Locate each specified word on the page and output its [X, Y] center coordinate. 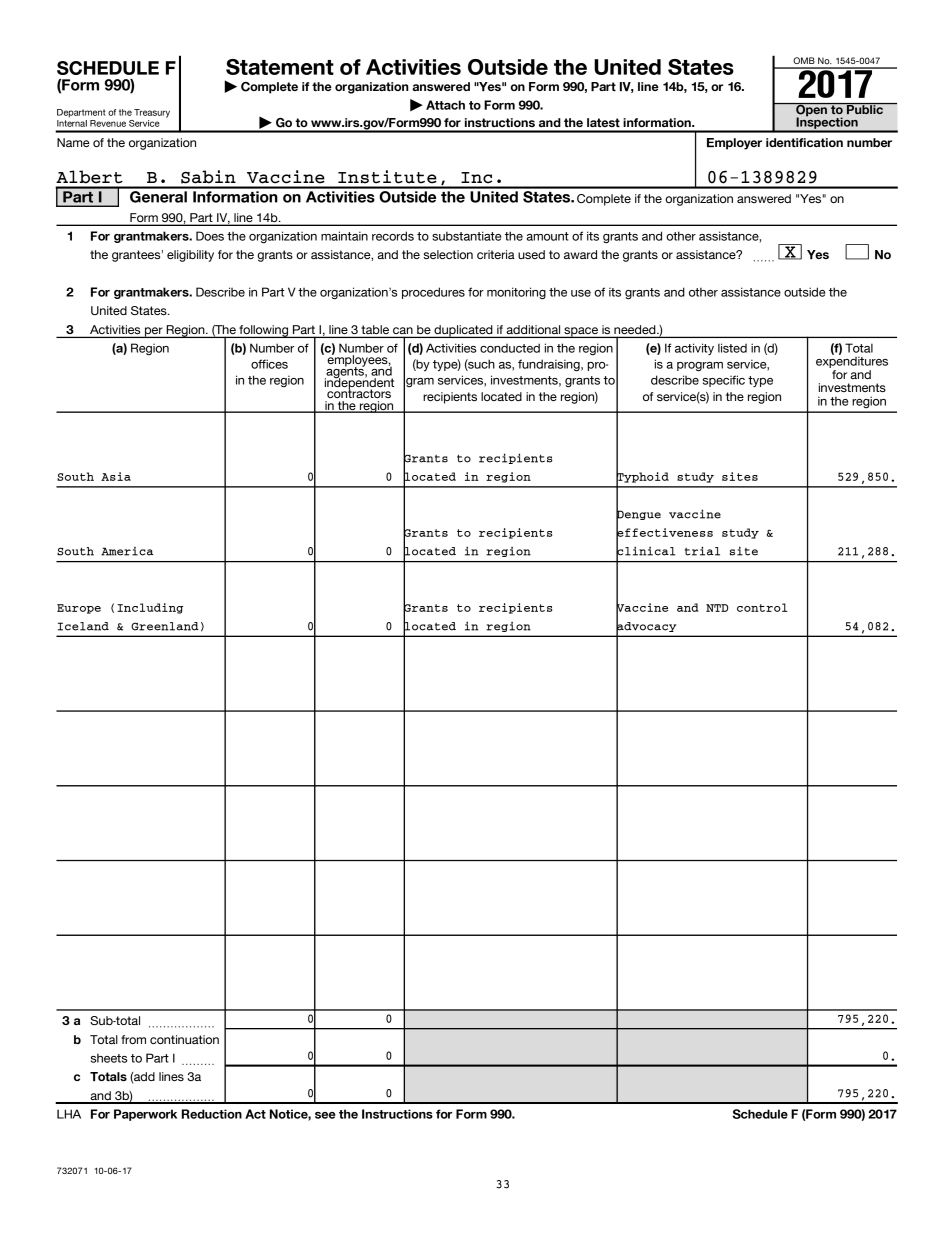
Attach [445, 105]
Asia [116, 476]
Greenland [165, 626]
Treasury [152, 113]
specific [724, 381]
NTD [717, 608]
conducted [510, 348]
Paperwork [145, 1115]
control [762, 607]
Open [811, 111]
